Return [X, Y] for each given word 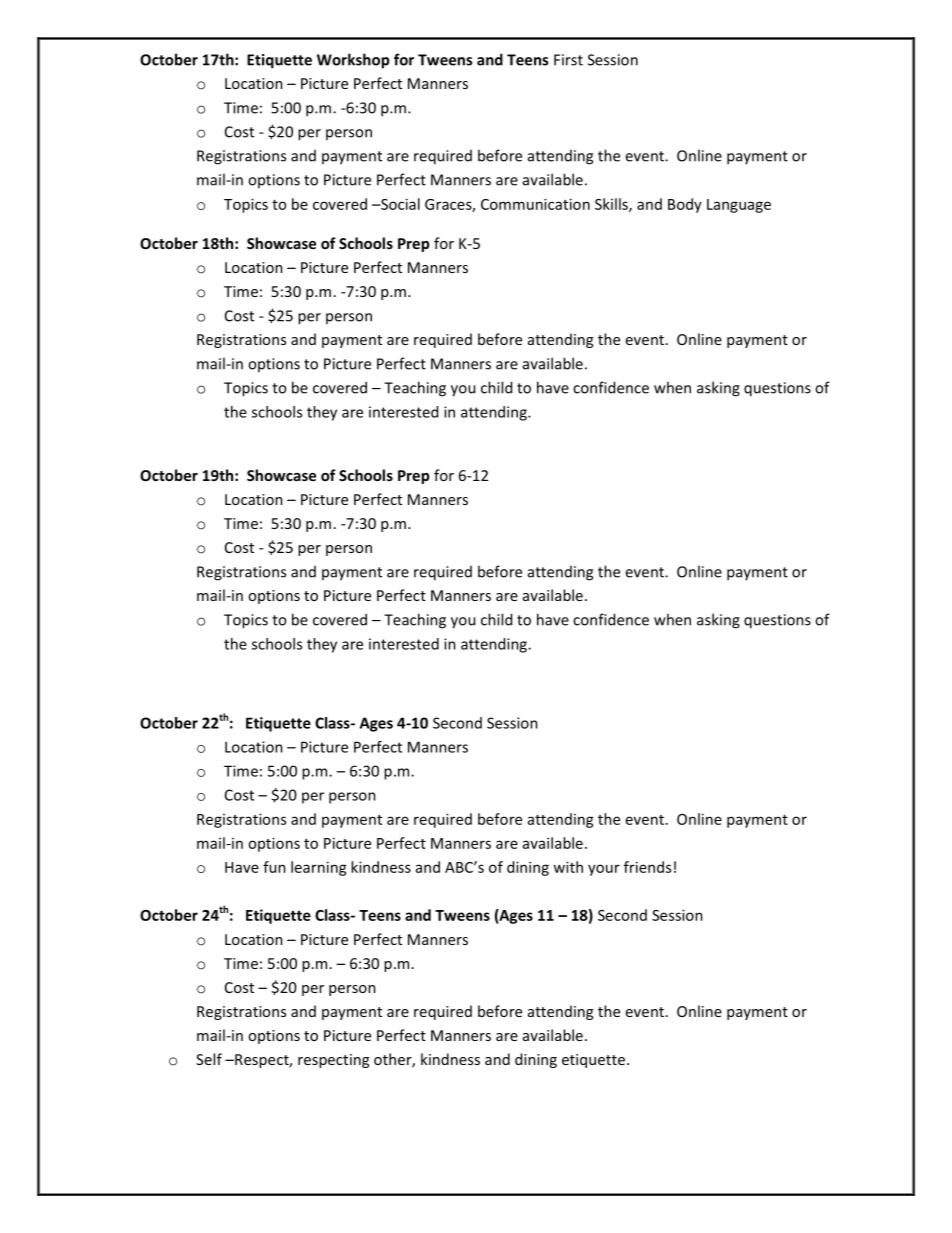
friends [647, 867]
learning [319, 868]
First [568, 60]
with [568, 867]
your [604, 870]
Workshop [353, 61]
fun [274, 867]
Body [685, 205]
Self [209, 1059]
